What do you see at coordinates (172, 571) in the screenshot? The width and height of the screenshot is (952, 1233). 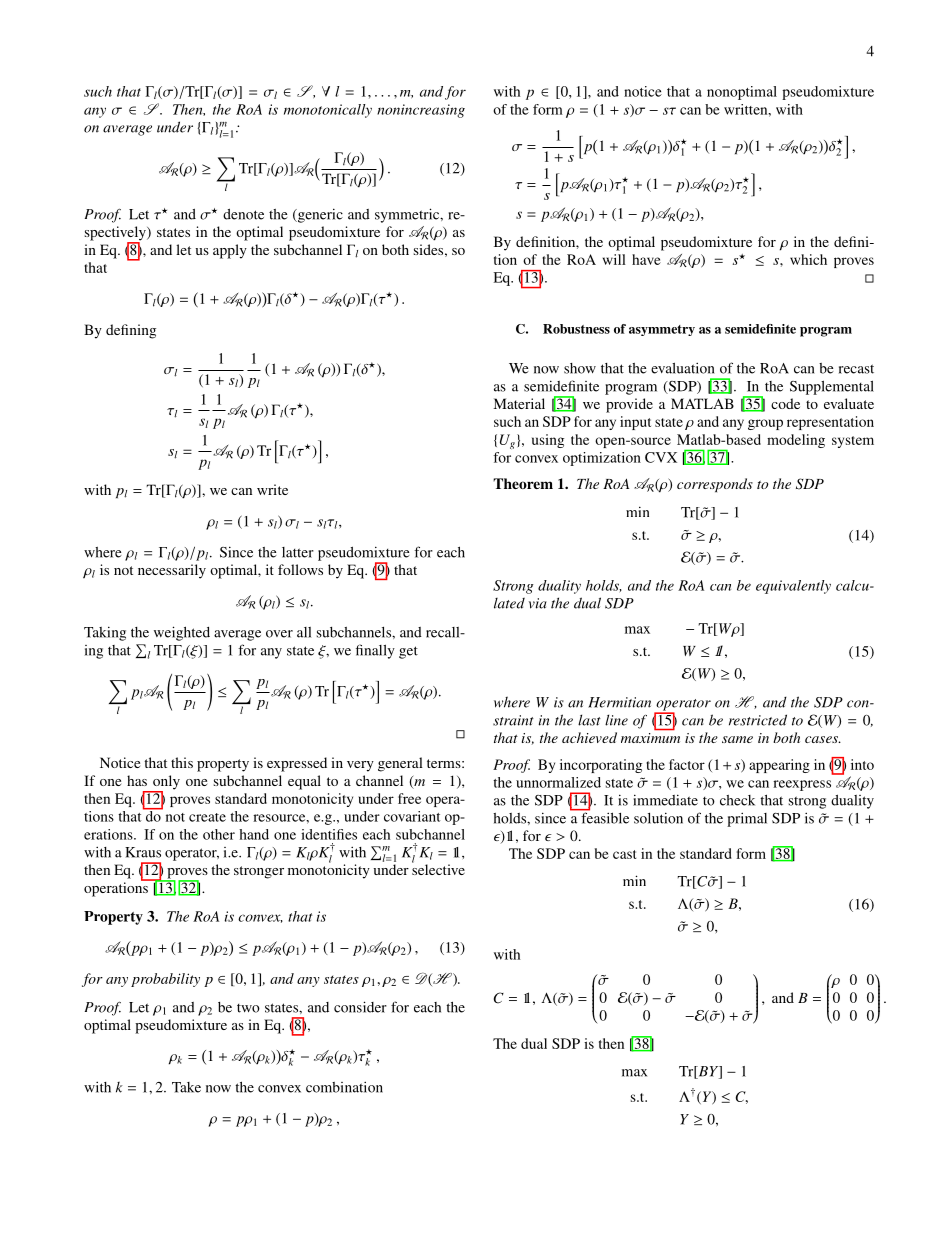 I see `necessarily` at bounding box center [172, 571].
